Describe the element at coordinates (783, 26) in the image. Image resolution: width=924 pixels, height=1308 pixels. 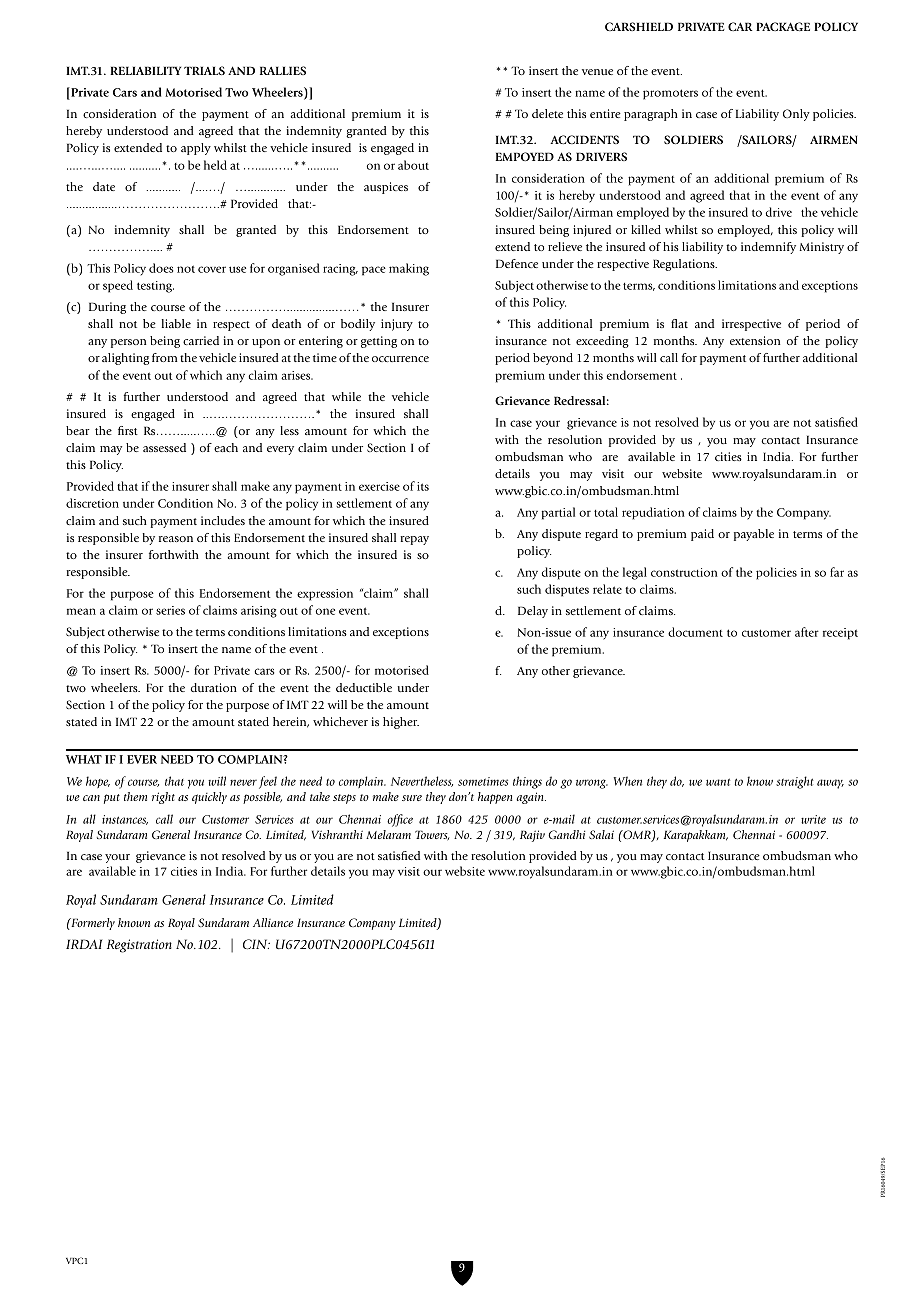
I see `PACKAGE` at that location.
